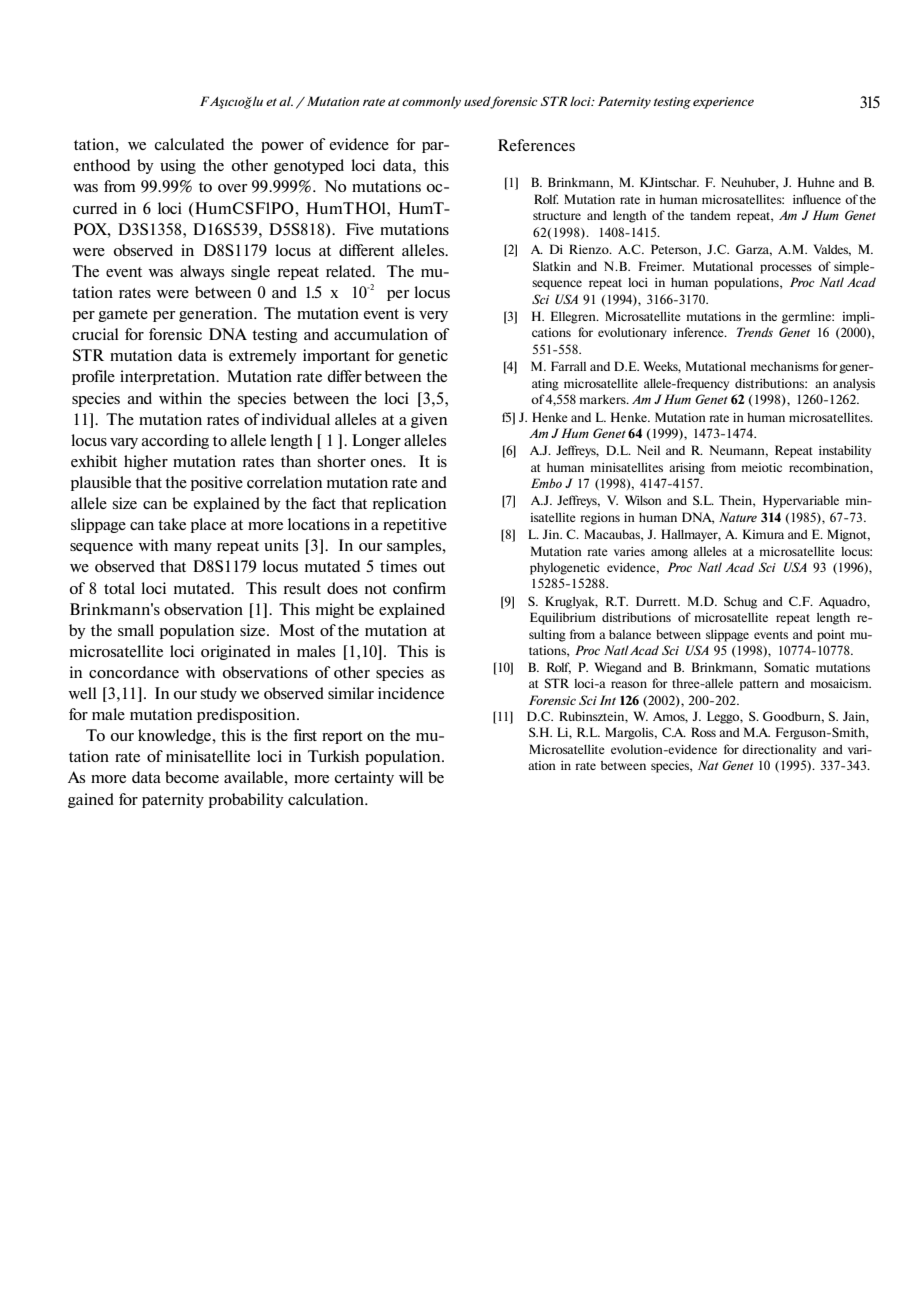  Describe the element at coordinates (360, 229) in the page. I see `Five` at that location.
